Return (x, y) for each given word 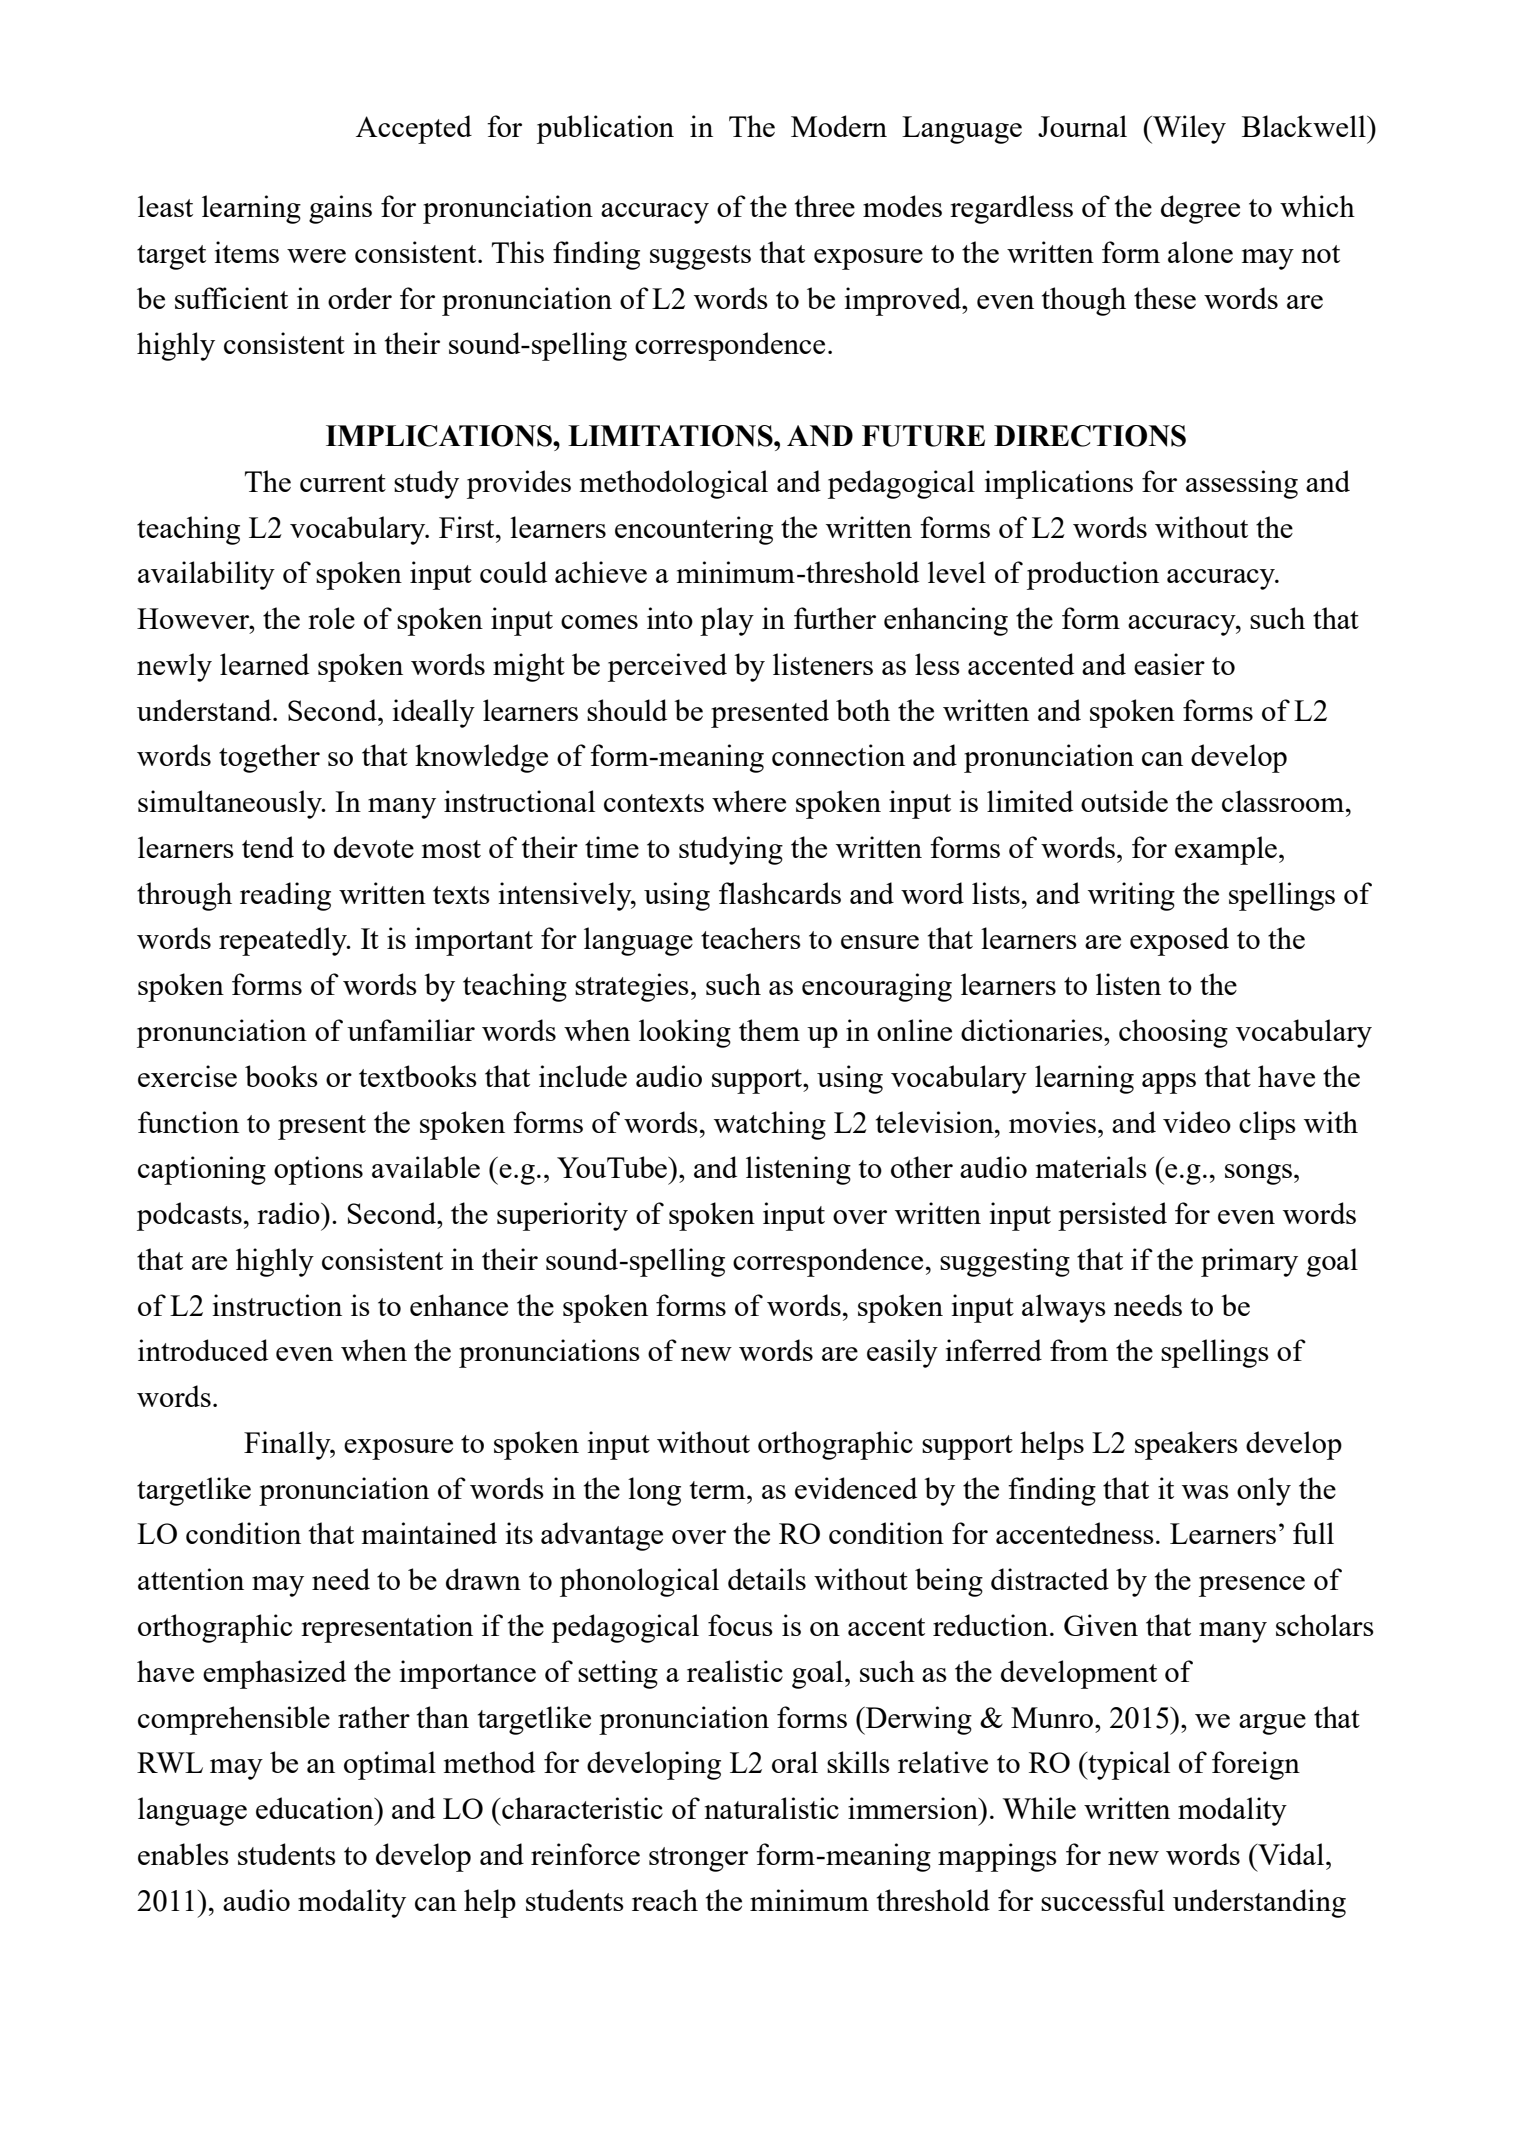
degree (1200, 209)
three (825, 206)
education (316, 1808)
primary (1249, 1262)
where (749, 801)
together (269, 758)
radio (289, 1213)
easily (902, 1353)
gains (340, 209)
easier (1169, 664)
